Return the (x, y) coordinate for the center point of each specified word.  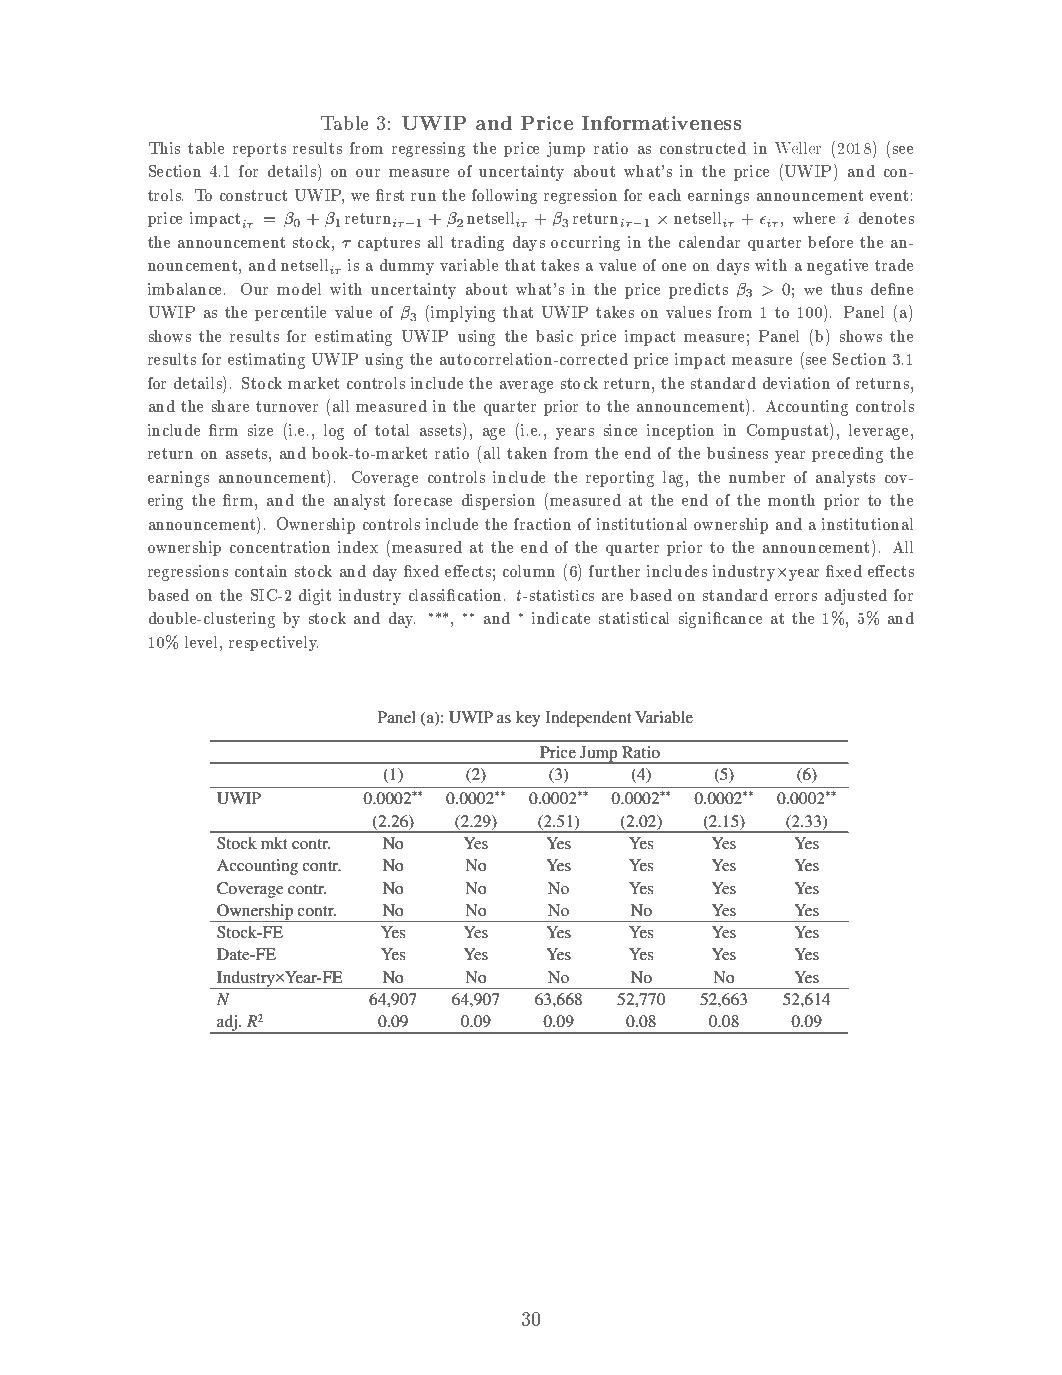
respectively (273, 643)
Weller (798, 148)
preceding (847, 455)
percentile (290, 313)
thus (846, 289)
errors (796, 597)
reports (259, 150)
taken (527, 453)
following (504, 196)
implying (463, 314)
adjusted (856, 597)
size (260, 430)
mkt (274, 843)
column (529, 571)
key (528, 719)
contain (261, 571)
